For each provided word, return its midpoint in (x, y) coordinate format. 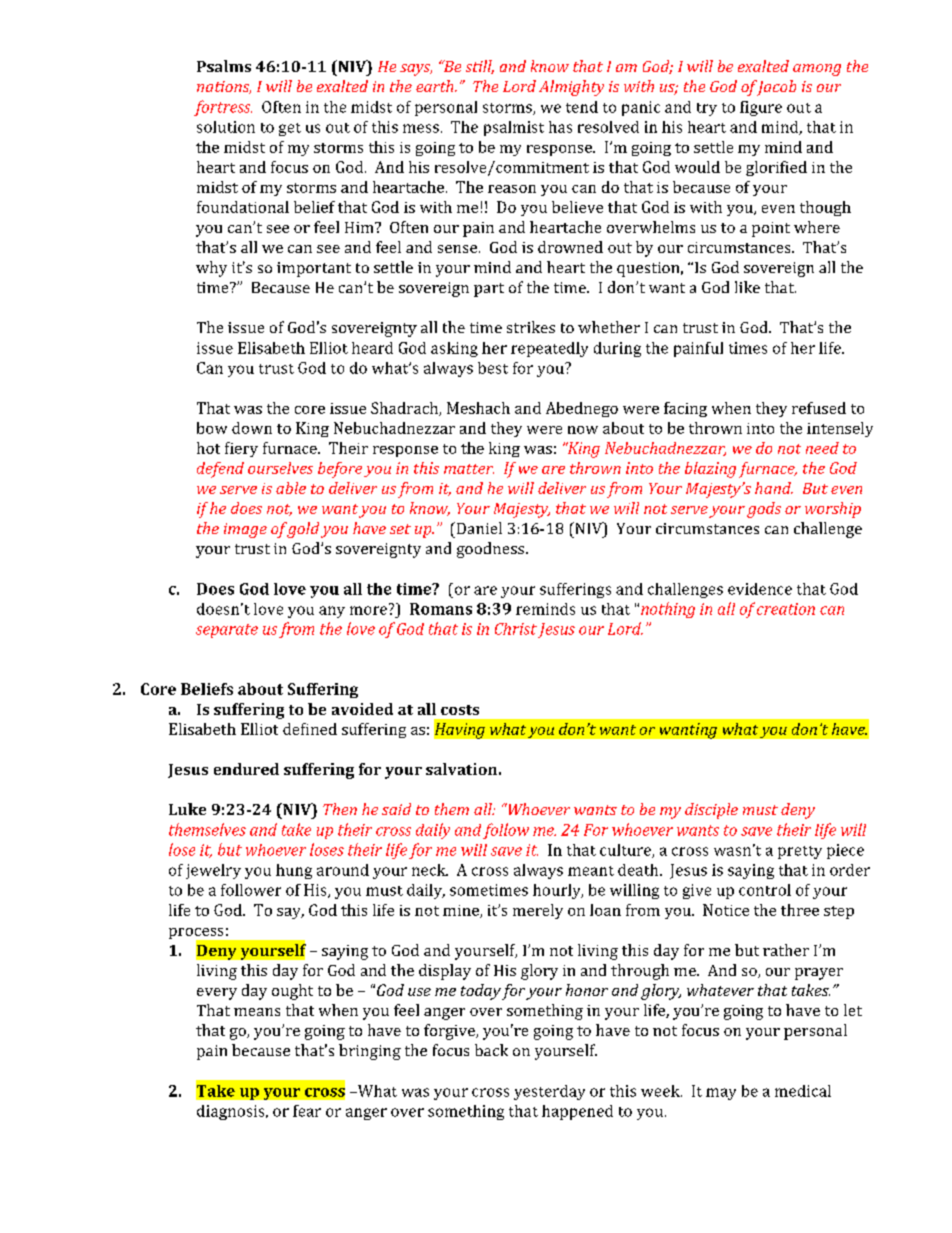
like (747, 287)
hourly (558, 891)
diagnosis (232, 1112)
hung (294, 871)
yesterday (549, 1092)
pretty (800, 852)
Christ (516, 629)
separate (227, 631)
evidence (760, 589)
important (314, 269)
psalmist (514, 128)
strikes (531, 327)
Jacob (775, 88)
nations (224, 87)
